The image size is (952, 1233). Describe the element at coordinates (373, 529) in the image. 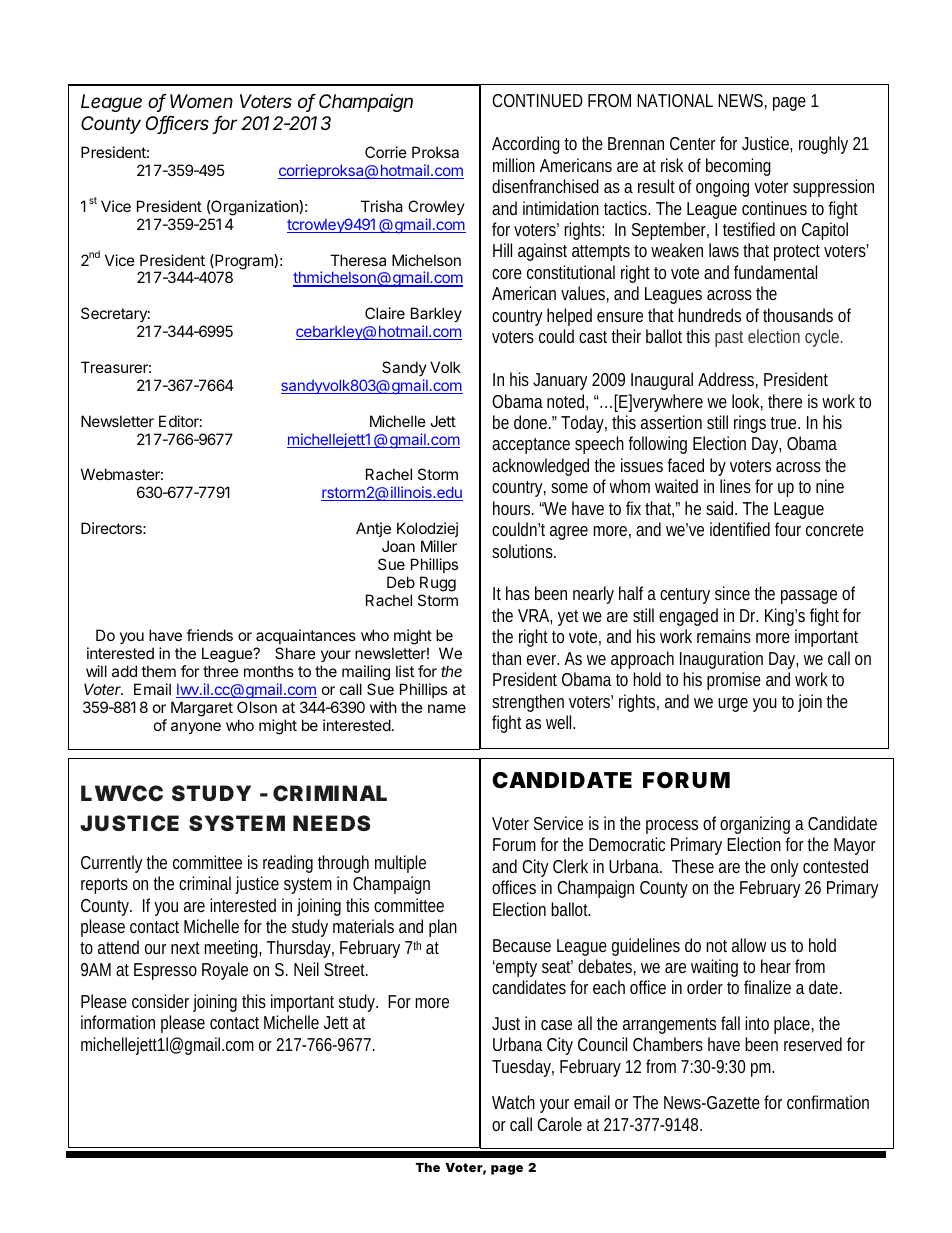

I see `Antje` at that location.
